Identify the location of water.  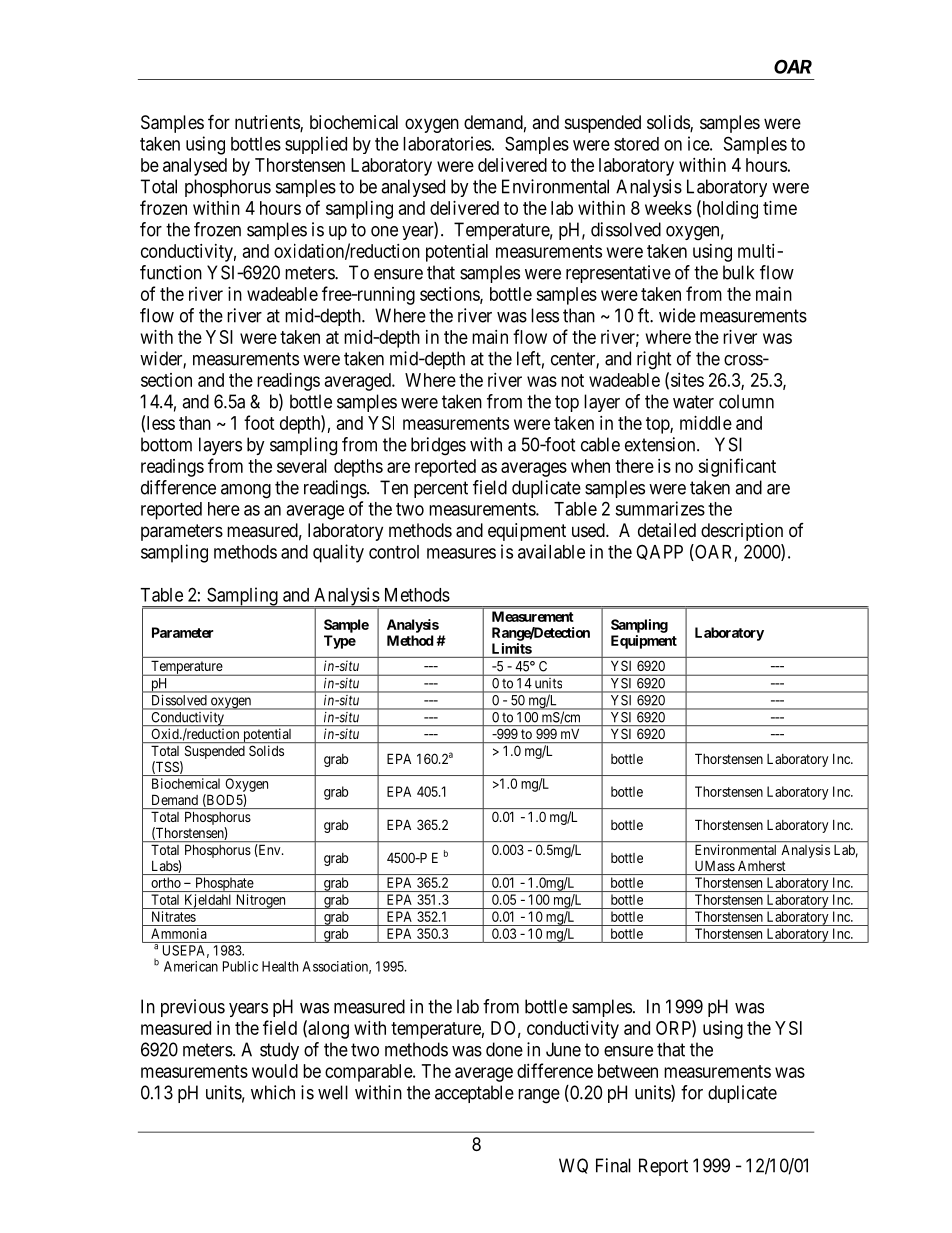
(693, 402).
